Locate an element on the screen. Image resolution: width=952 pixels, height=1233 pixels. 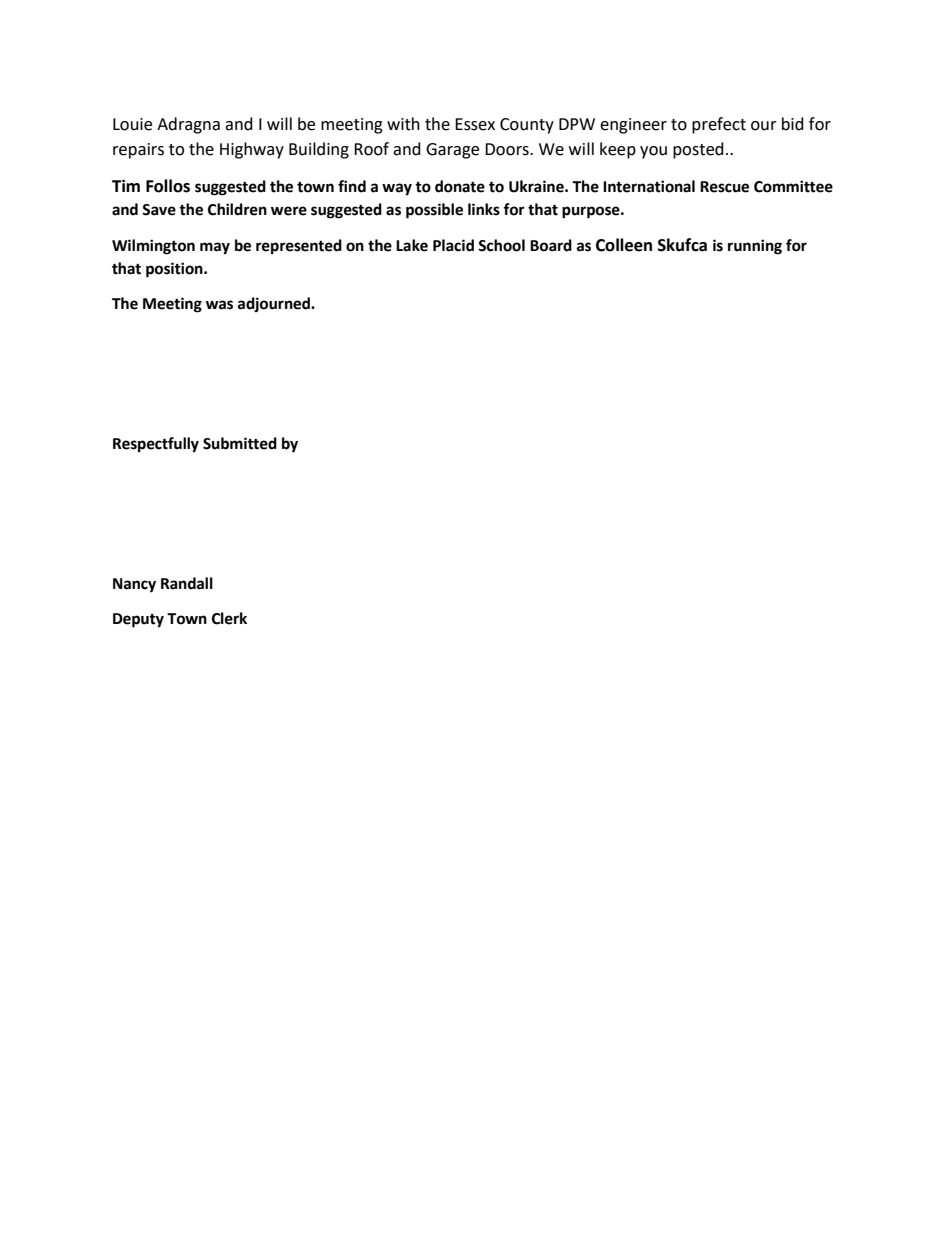
running is located at coordinates (755, 247).
